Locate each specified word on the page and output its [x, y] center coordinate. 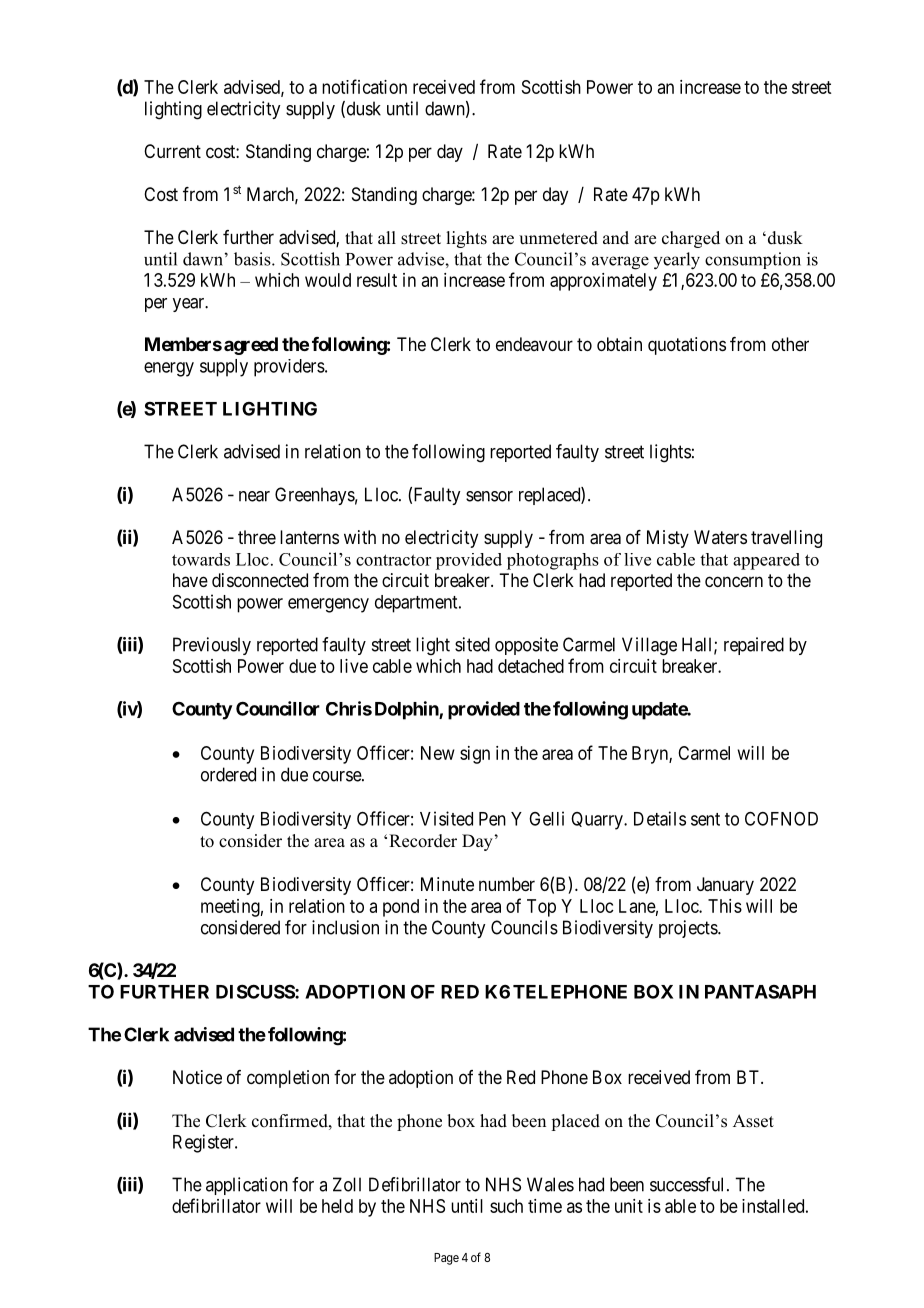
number [507, 884]
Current [172, 151]
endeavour [534, 344]
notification [364, 86]
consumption [753, 260]
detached [531, 666]
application [247, 1186]
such [506, 1206]
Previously [212, 646]
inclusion [345, 927]
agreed [251, 346]
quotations [687, 346]
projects [689, 929]
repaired [754, 646]
